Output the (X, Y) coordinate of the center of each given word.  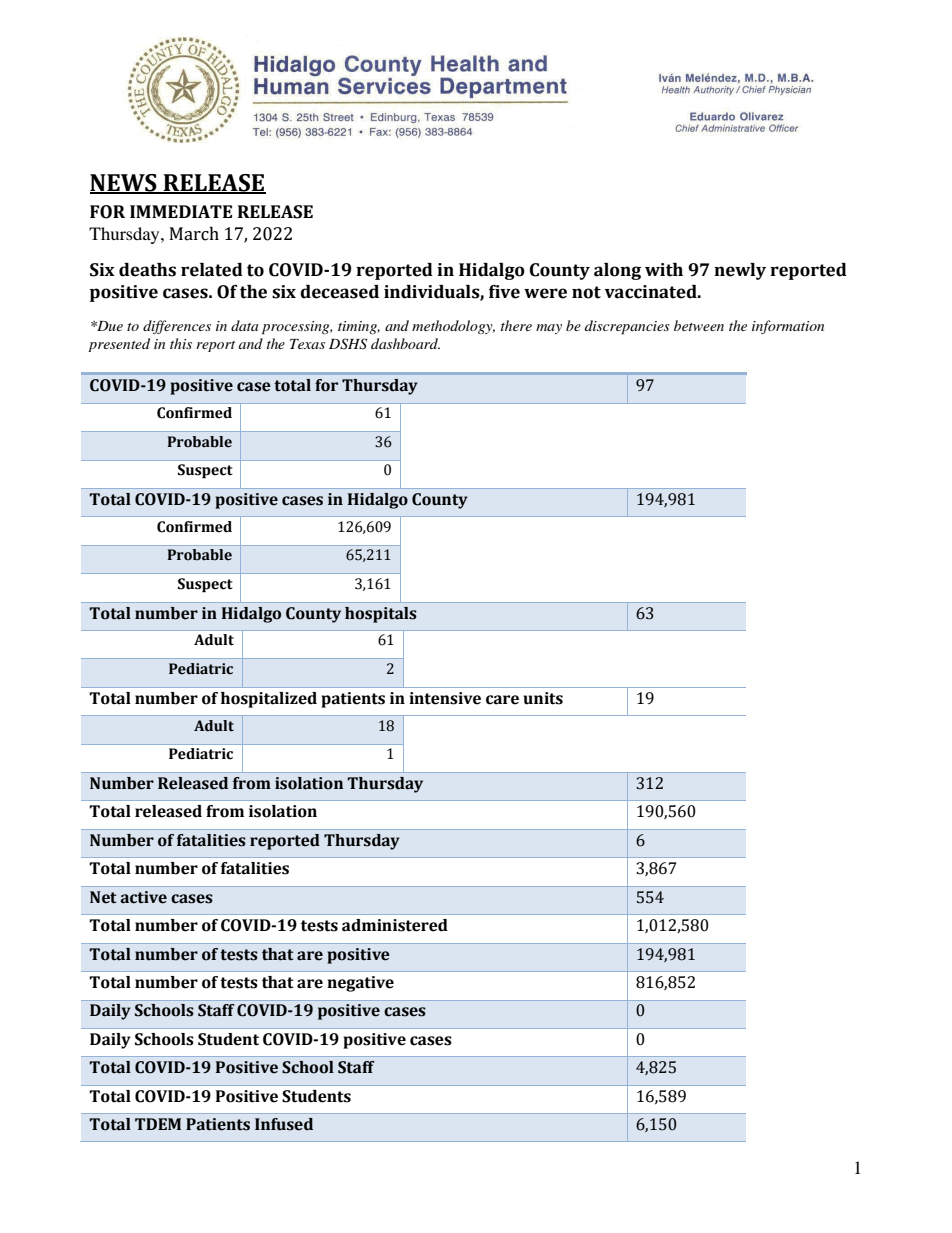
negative (360, 984)
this (181, 343)
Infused (284, 1124)
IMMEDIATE (181, 211)
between (699, 325)
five (504, 292)
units (543, 698)
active (143, 897)
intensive (445, 698)
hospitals (381, 615)
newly (740, 271)
